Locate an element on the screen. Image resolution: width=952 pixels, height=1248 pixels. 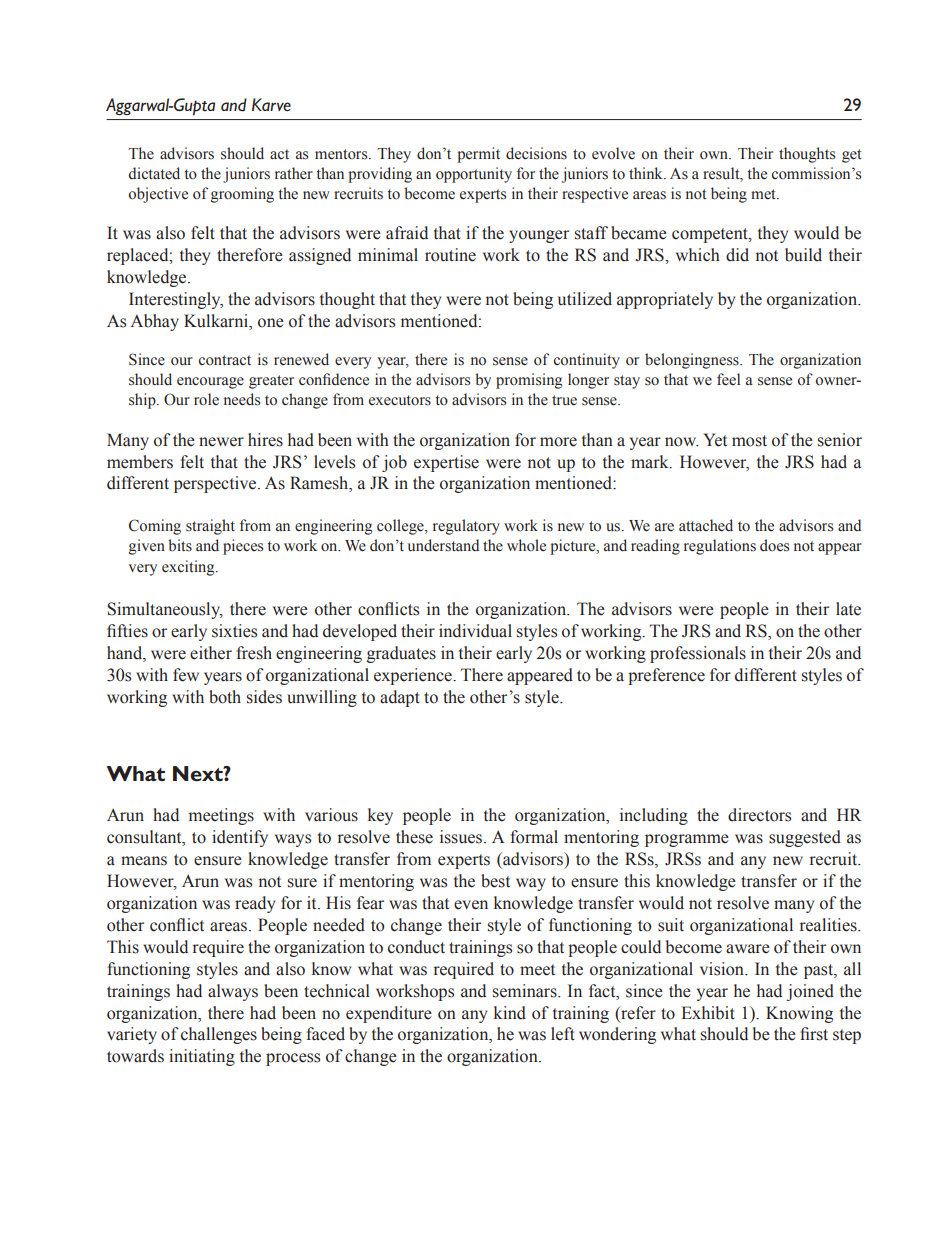
opportunity is located at coordinates (474, 175).
